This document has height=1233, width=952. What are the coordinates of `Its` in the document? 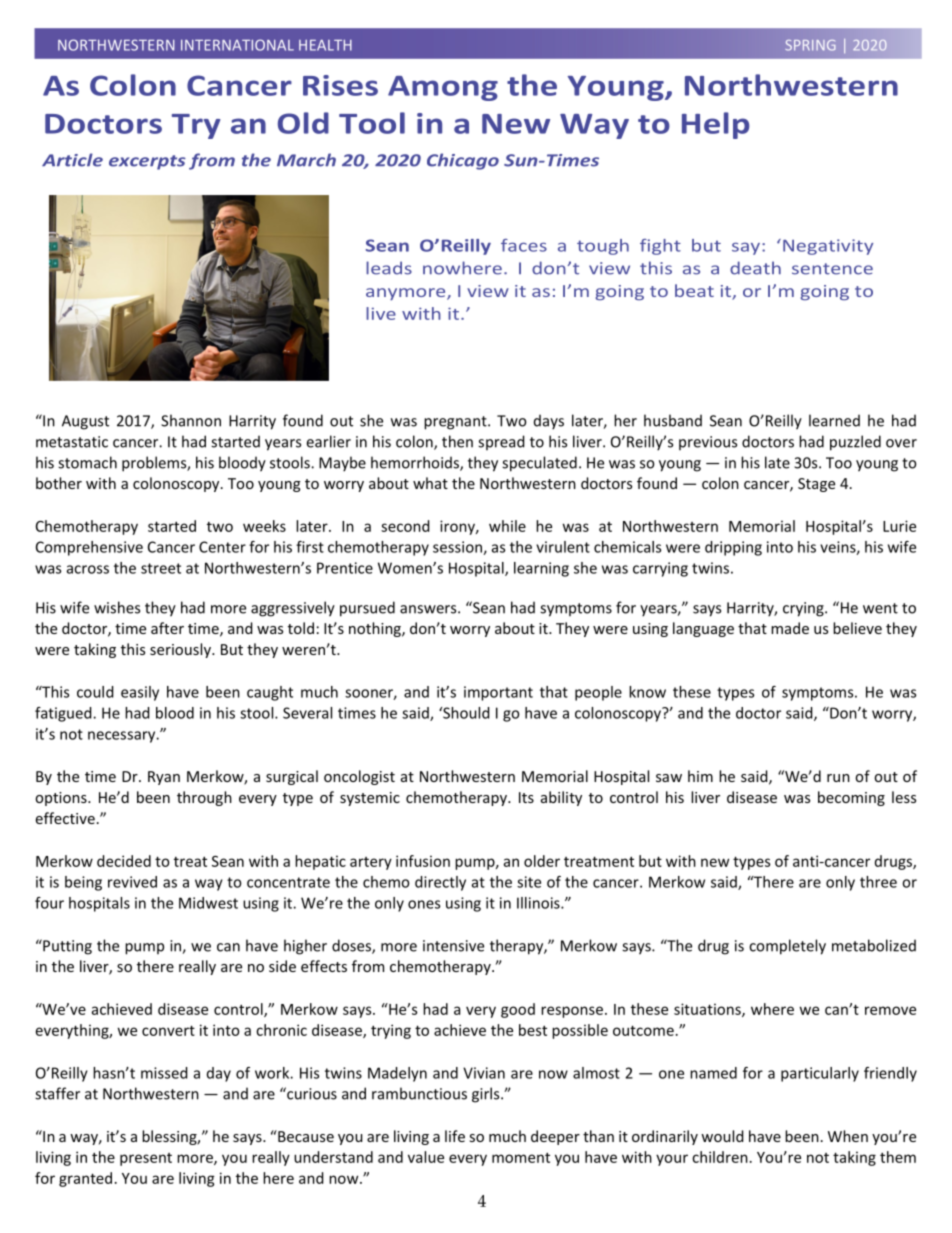 It's located at (526, 797).
